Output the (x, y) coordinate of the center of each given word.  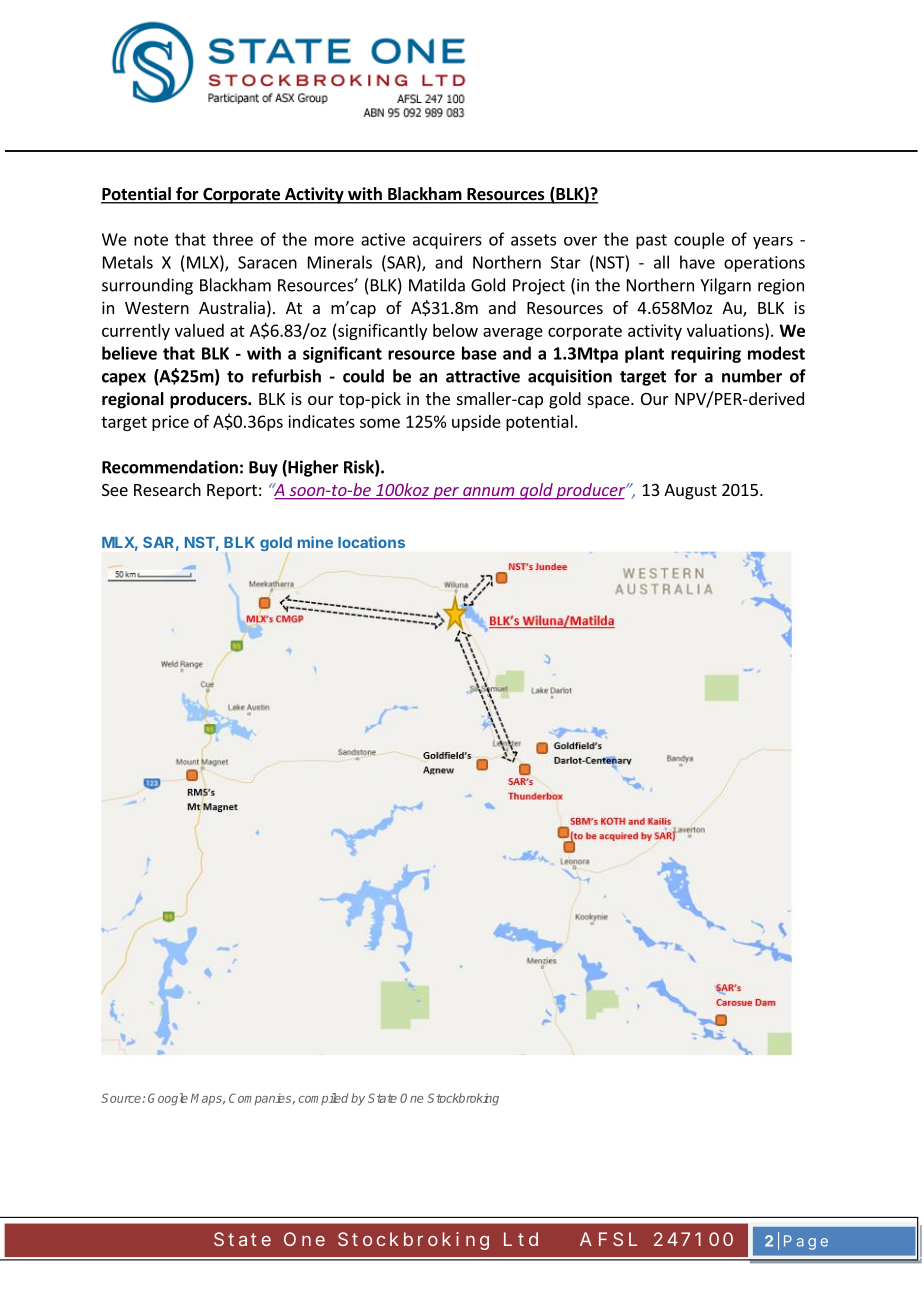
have (697, 262)
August (690, 492)
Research (167, 489)
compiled (323, 1099)
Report (232, 492)
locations (371, 542)
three (233, 239)
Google (168, 1099)
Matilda (437, 285)
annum (488, 493)
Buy (263, 469)
